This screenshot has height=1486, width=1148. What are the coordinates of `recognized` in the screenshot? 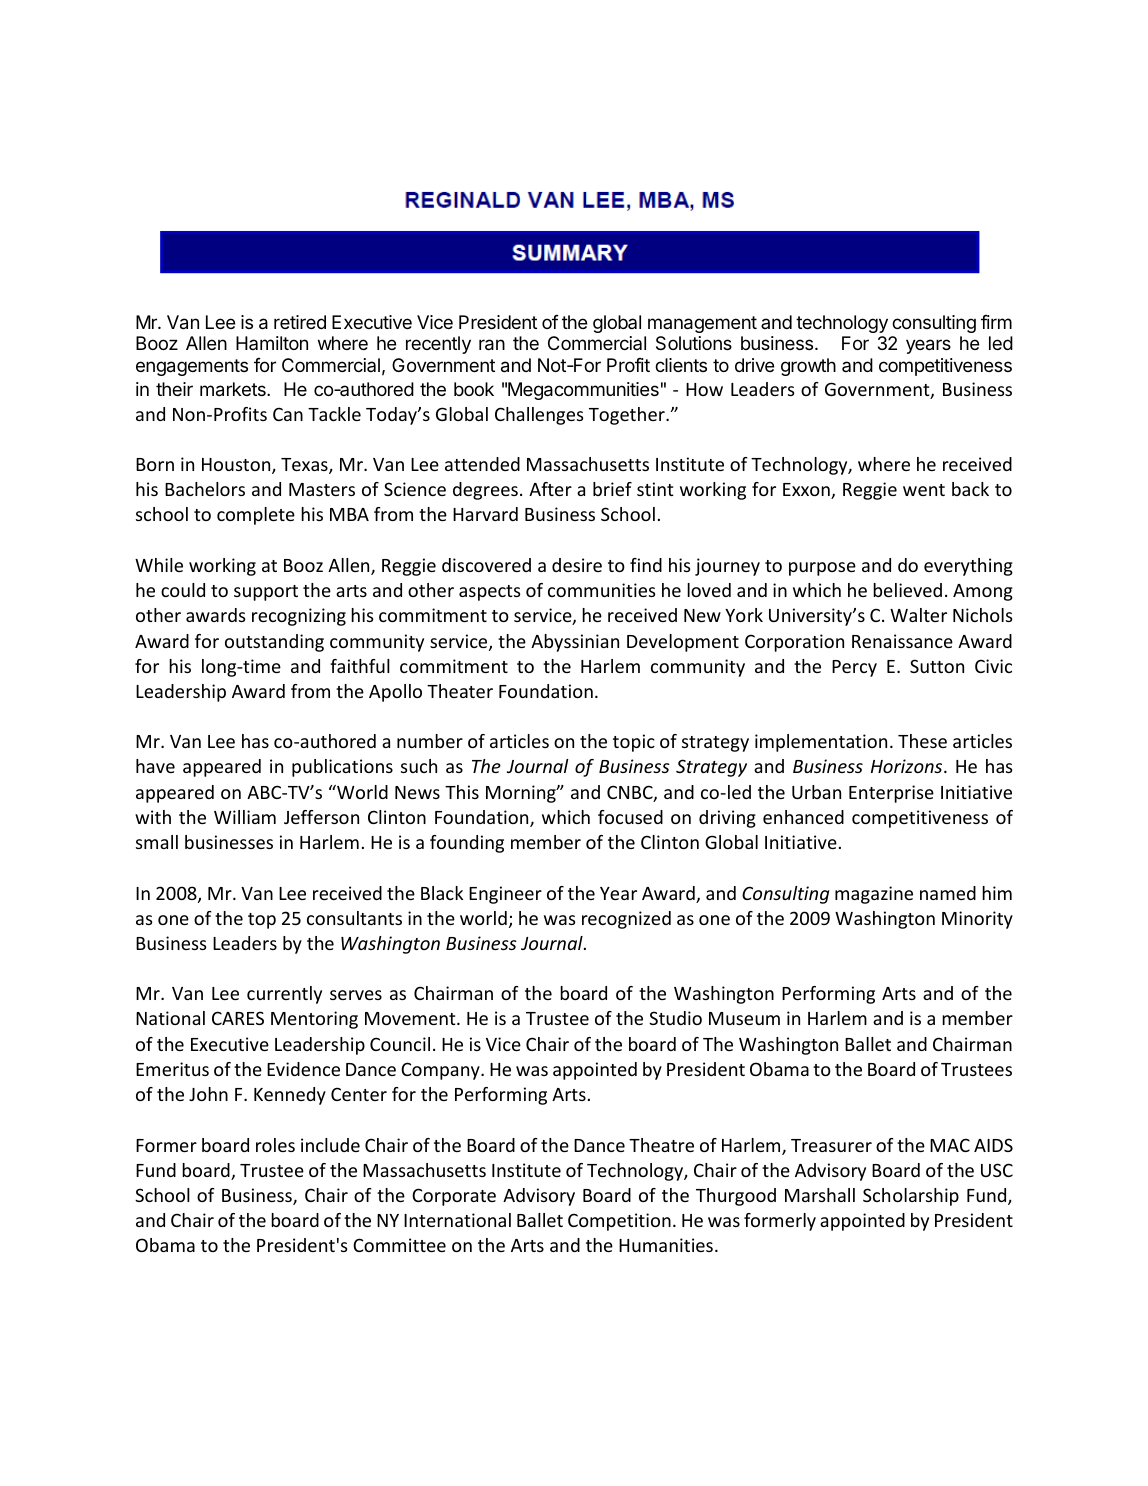 It's located at (626, 920).
